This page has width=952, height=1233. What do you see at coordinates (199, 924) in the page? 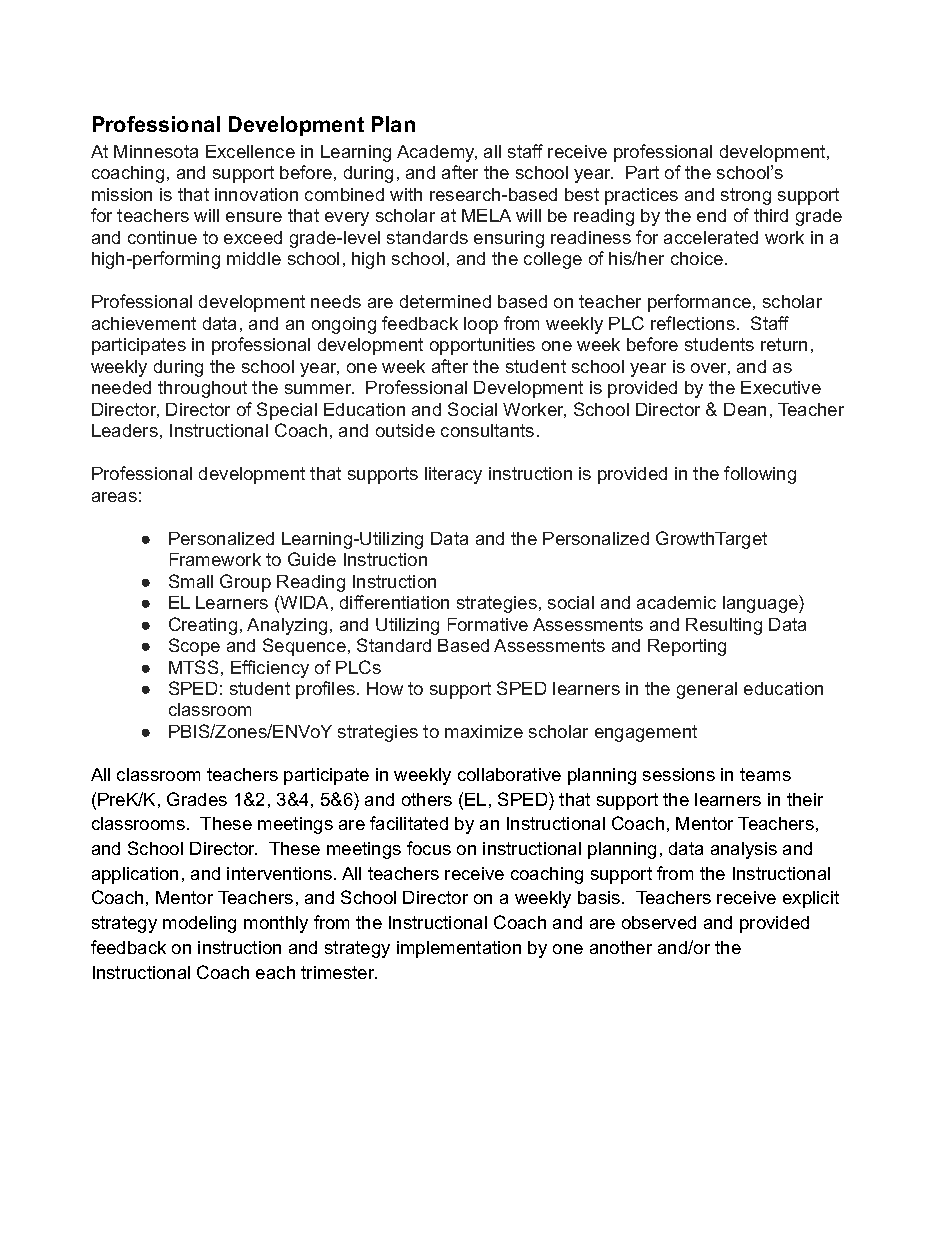
I see `modeling` at bounding box center [199, 924].
